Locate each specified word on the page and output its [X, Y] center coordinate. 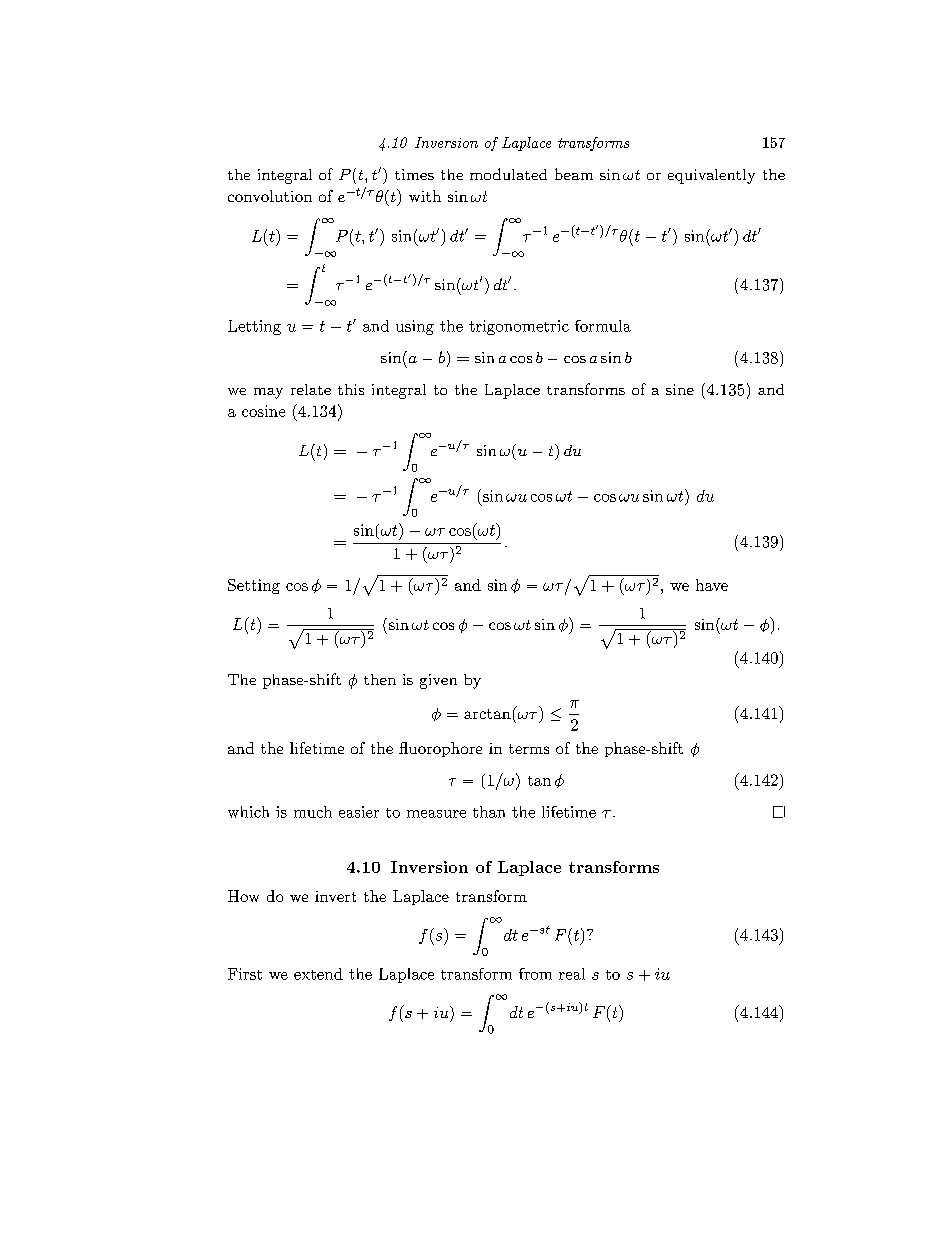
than [489, 812]
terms [529, 749]
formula [603, 326]
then [380, 679]
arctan [487, 714]
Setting [254, 586]
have [712, 585]
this [351, 389]
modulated [508, 174]
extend [318, 974]
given [438, 681]
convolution [270, 196]
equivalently [711, 176]
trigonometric [519, 327]
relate [311, 389]
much [313, 812]
